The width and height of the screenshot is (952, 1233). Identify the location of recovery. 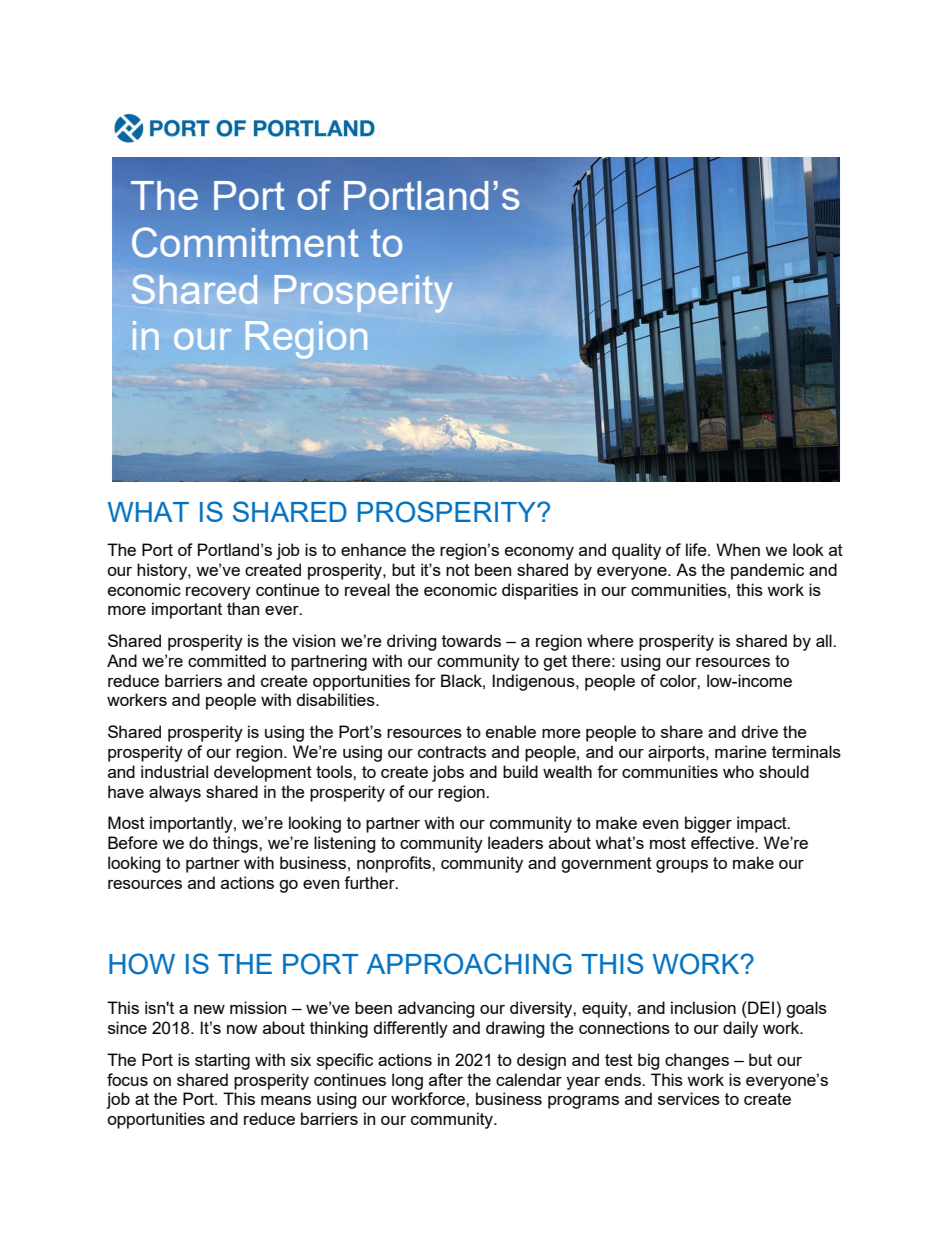
(218, 593).
